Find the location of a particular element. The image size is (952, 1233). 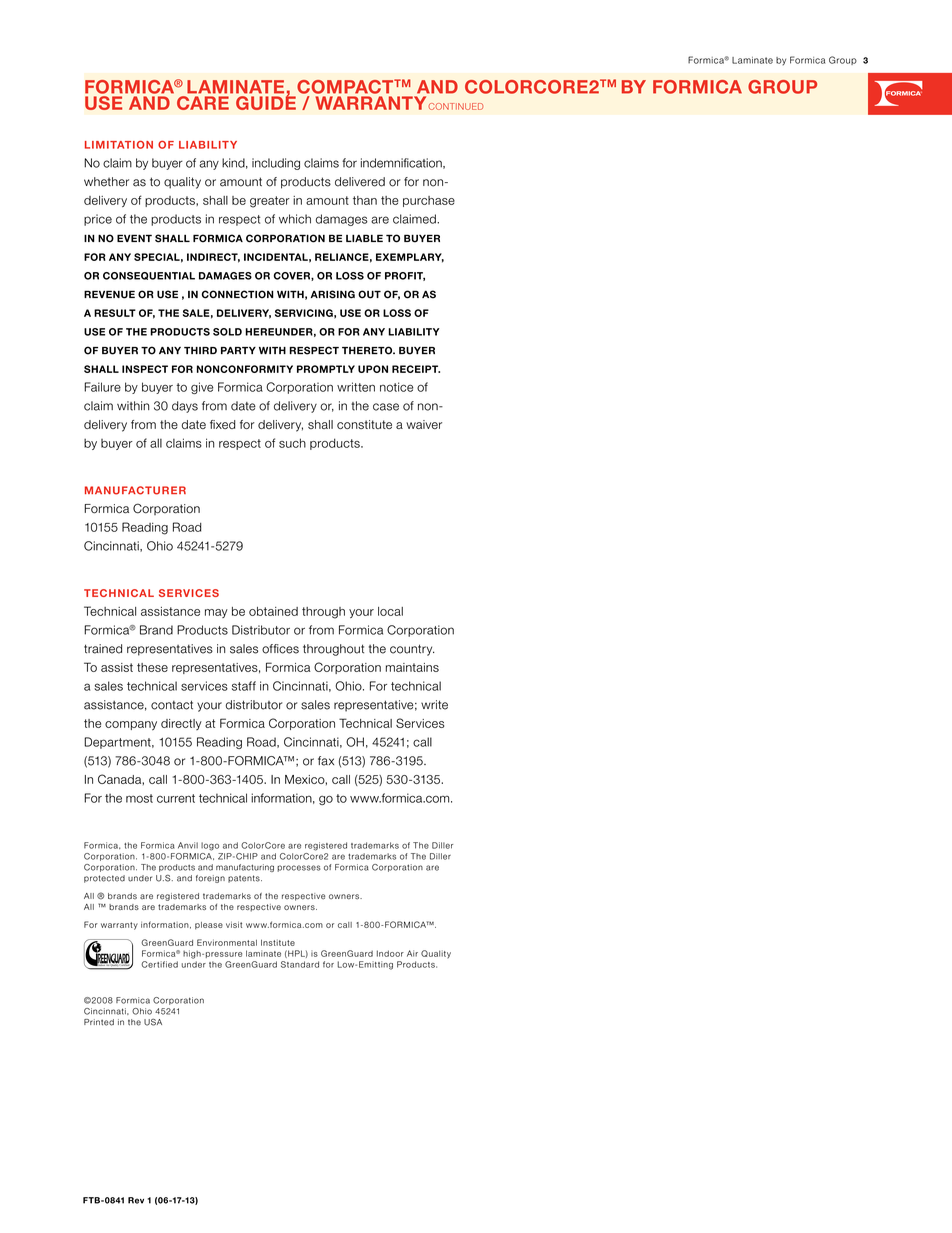

staff is located at coordinates (244, 686).
